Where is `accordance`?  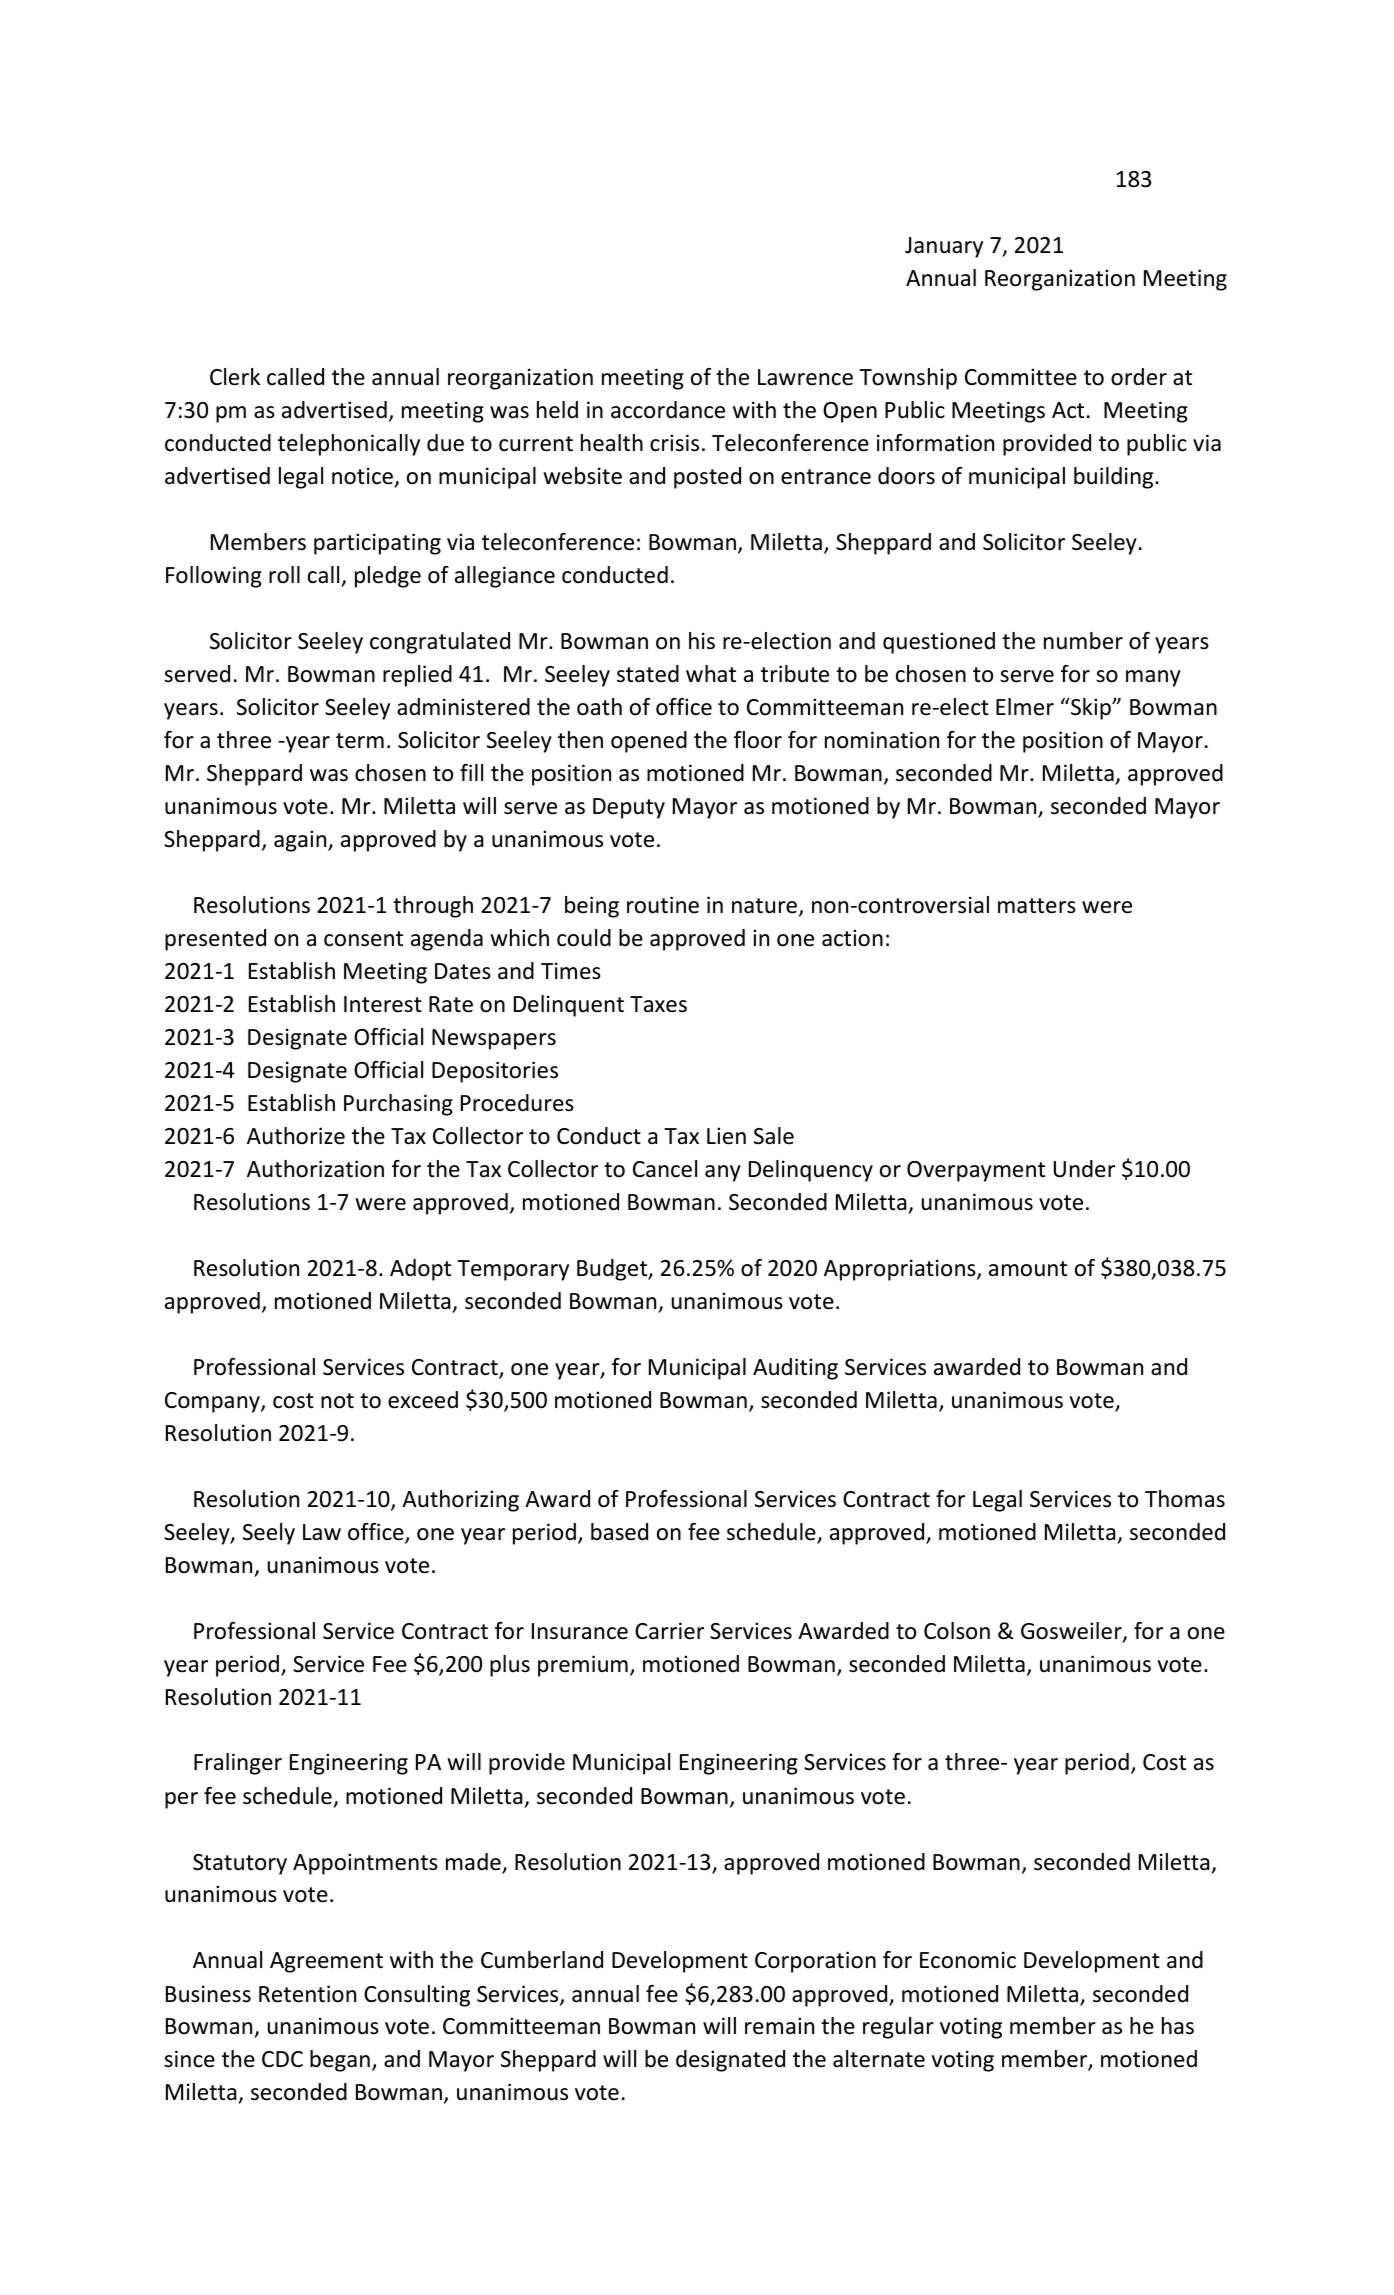
accordance is located at coordinates (668, 410).
